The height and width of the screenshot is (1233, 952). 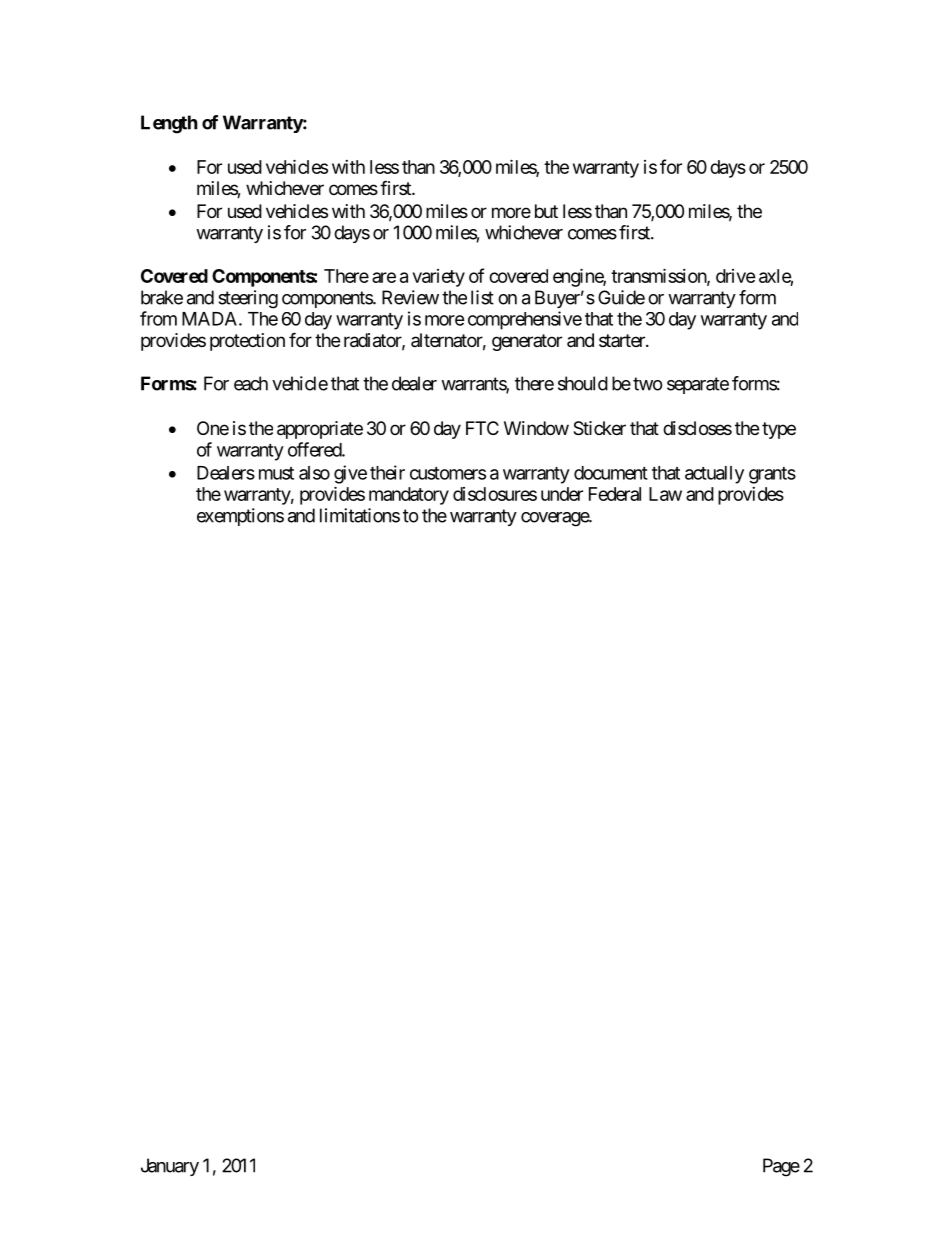 What do you see at coordinates (648, 384) in the screenshot?
I see `two` at bounding box center [648, 384].
